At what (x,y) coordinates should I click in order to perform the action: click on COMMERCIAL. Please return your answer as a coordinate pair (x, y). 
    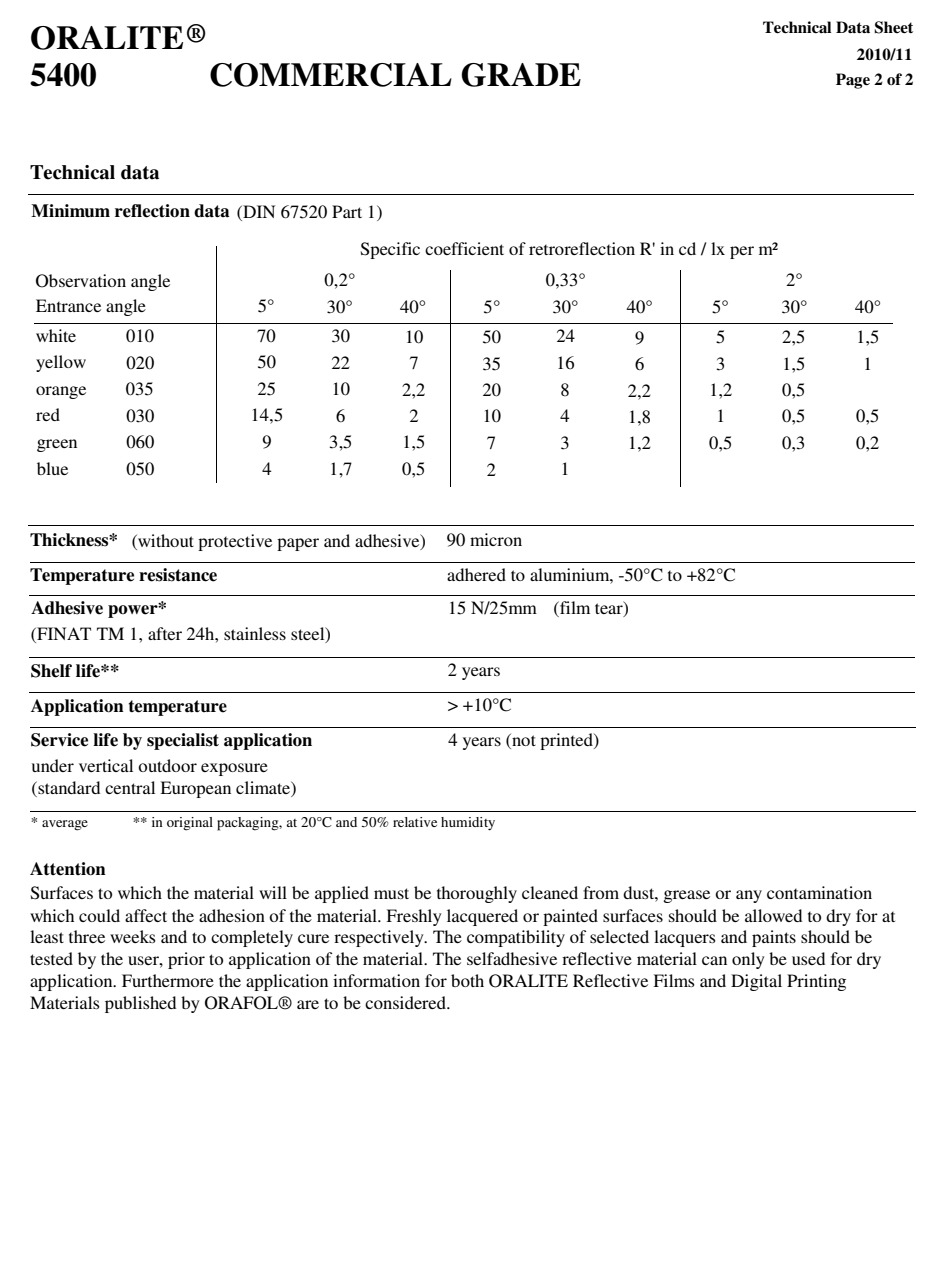
    Looking at the image, I should click on (331, 75).
